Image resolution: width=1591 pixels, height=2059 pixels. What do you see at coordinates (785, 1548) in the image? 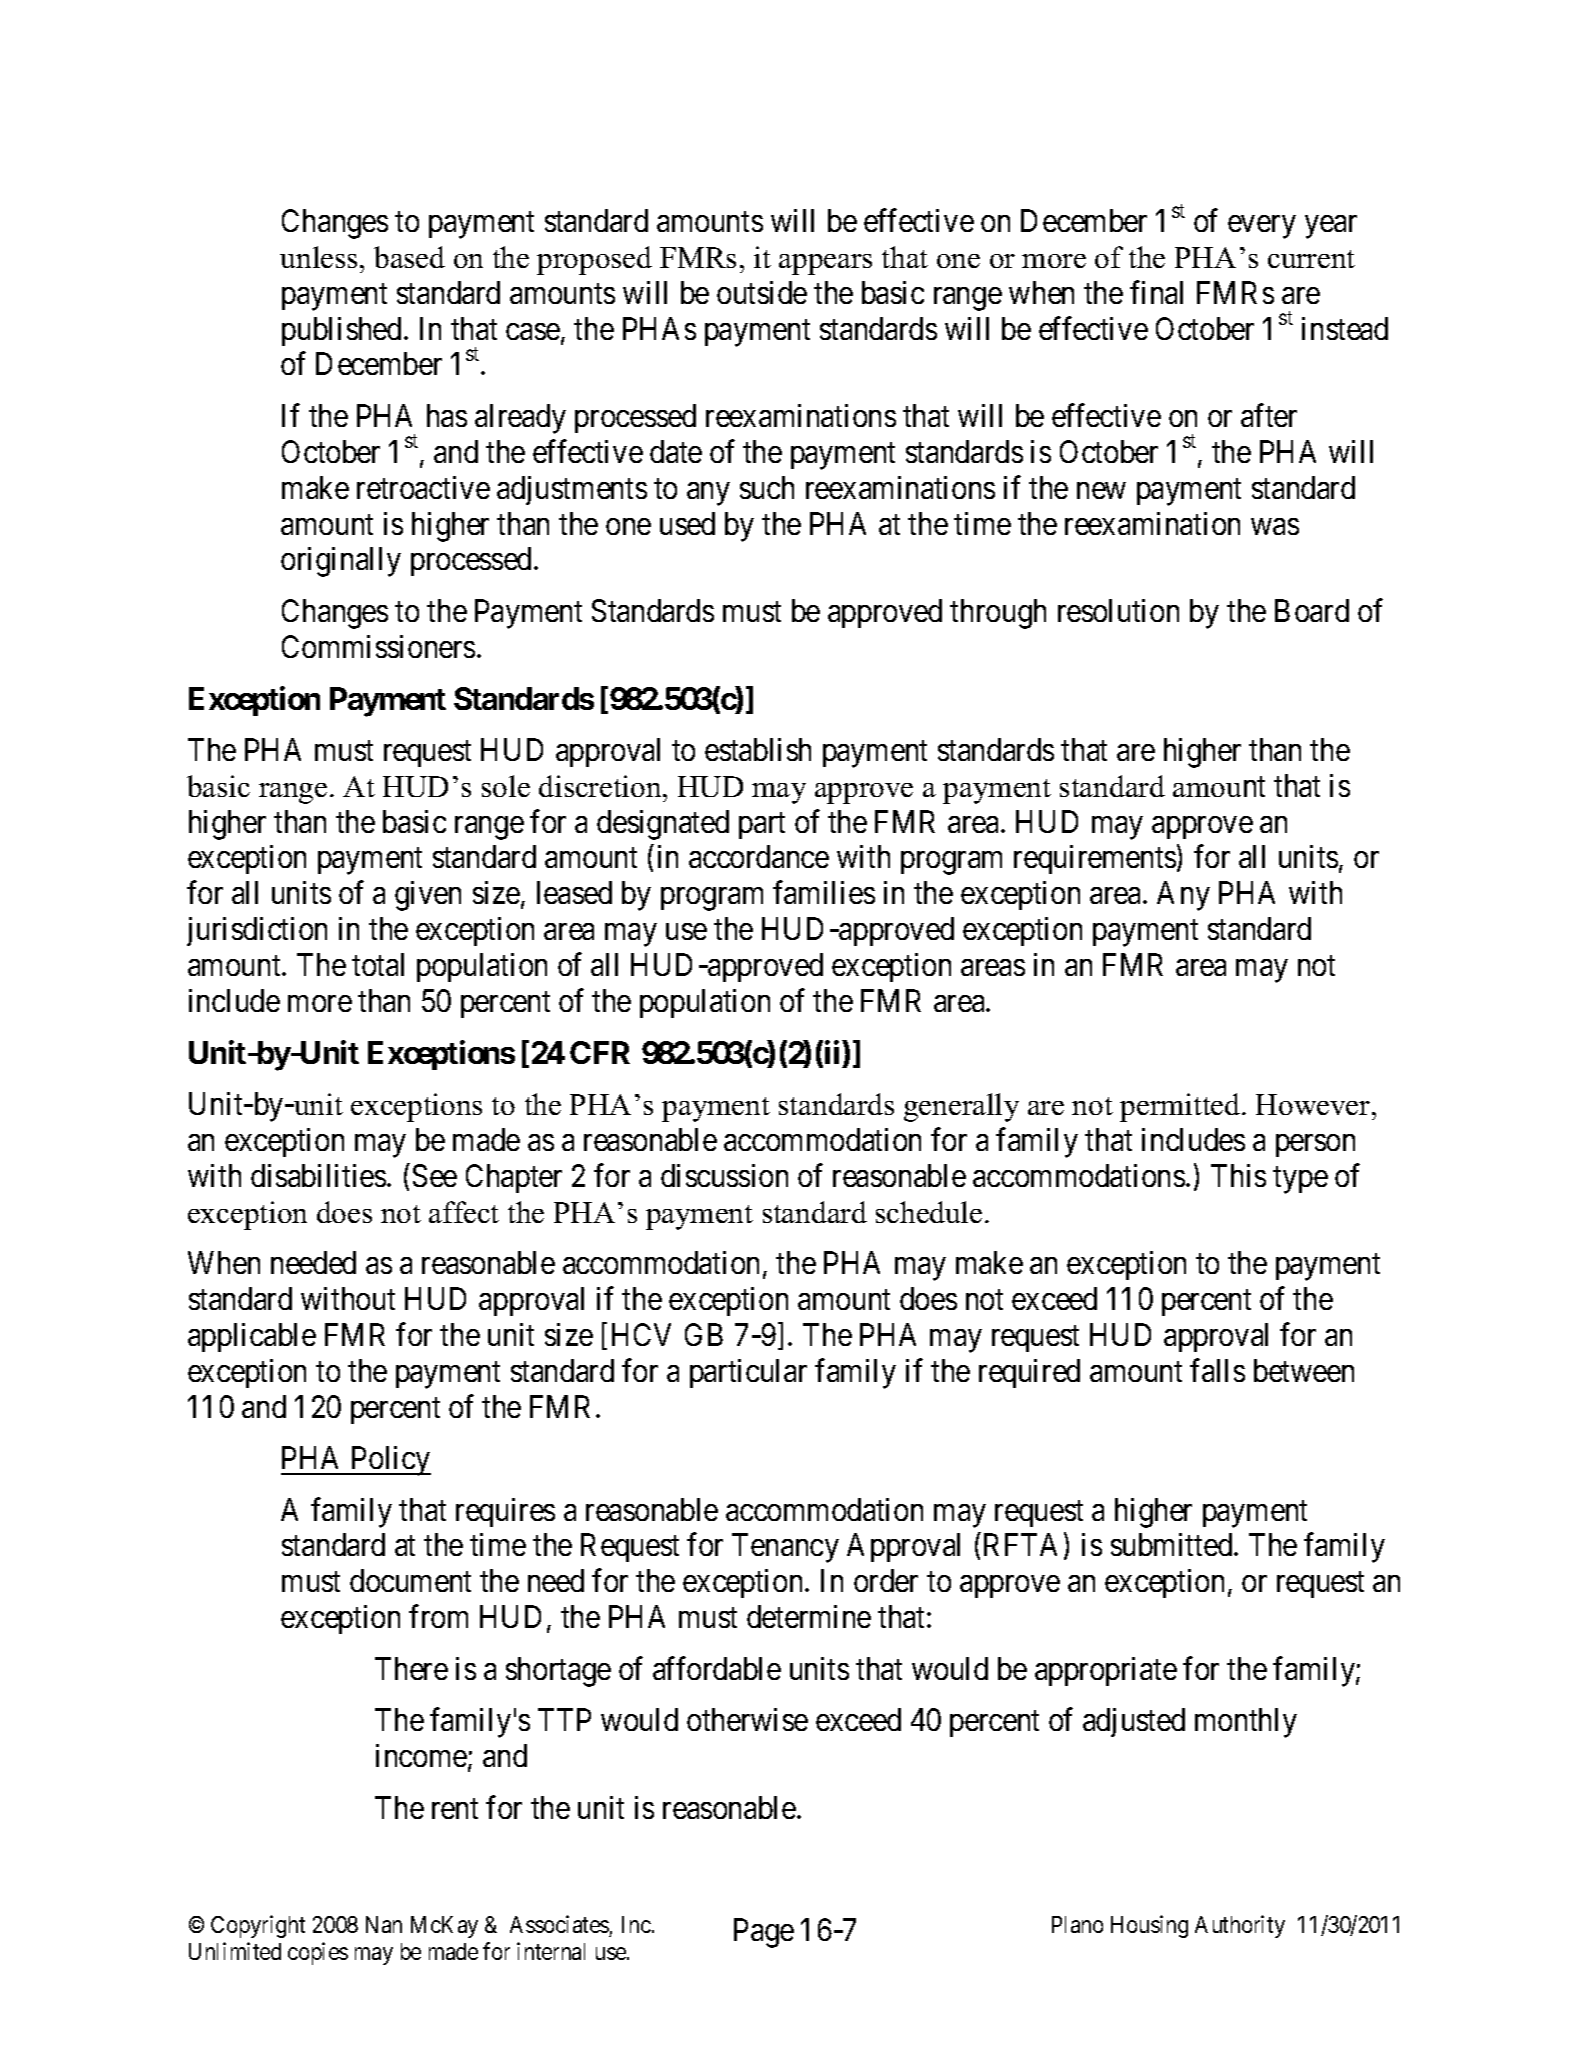
I see `Tenancy` at bounding box center [785, 1548].
